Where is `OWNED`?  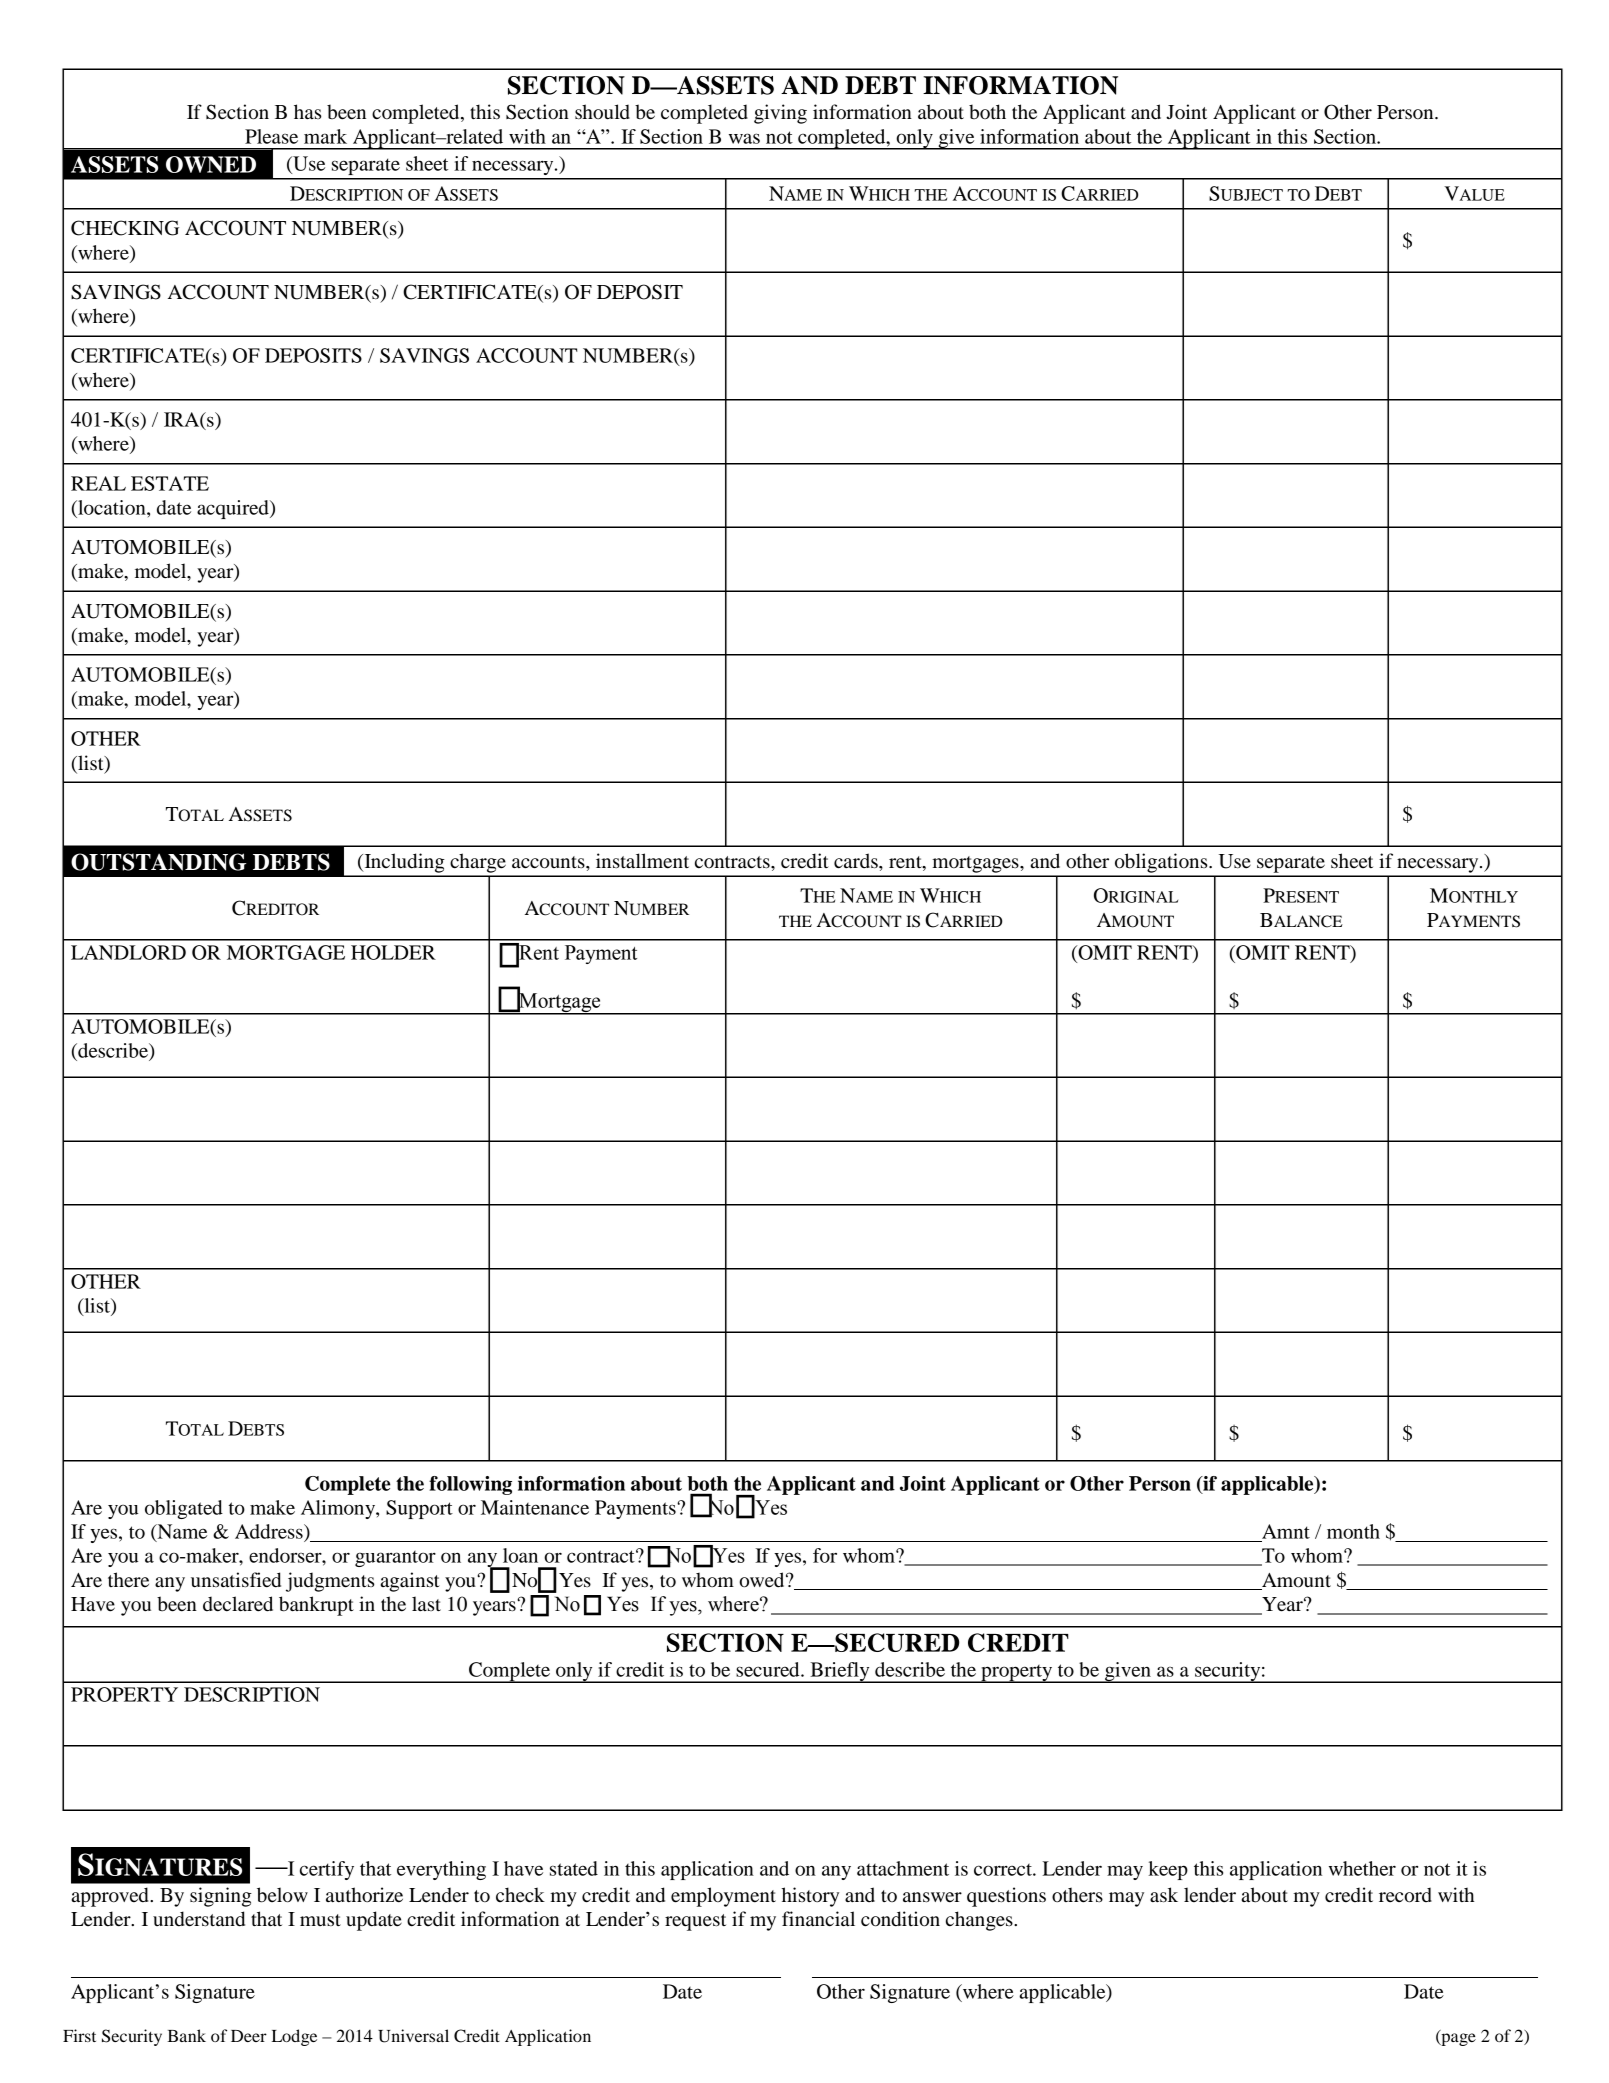
OWNED is located at coordinates (211, 164).
